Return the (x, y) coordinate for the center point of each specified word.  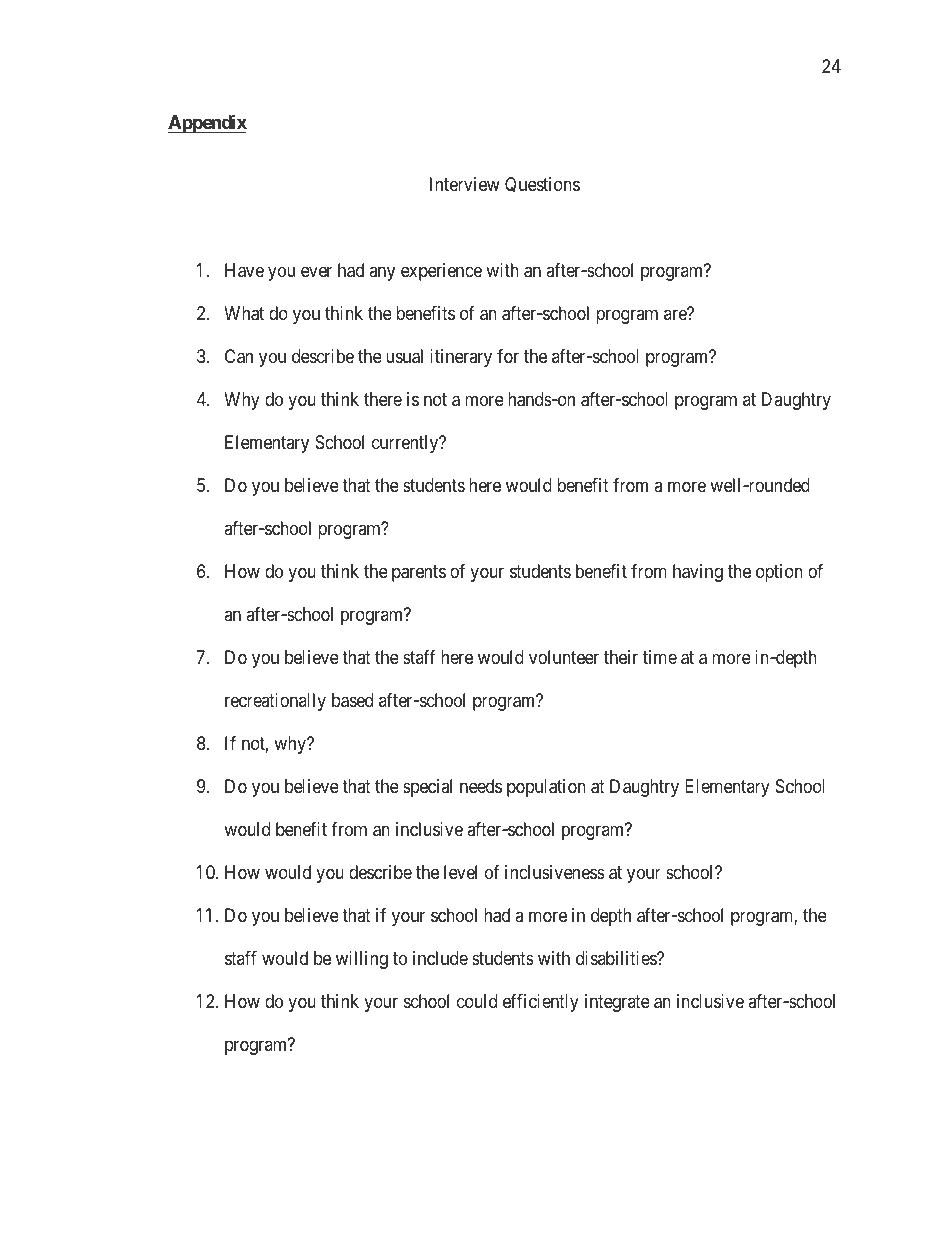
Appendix (207, 123)
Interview (465, 184)
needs (481, 786)
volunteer (564, 657)
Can (239, 356)
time (660, 657)
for (508, 356)
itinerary (461, 358)
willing (362, 960)
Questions (542, 185)
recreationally (275, 702)
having (698, 573)
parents (419, 573)
